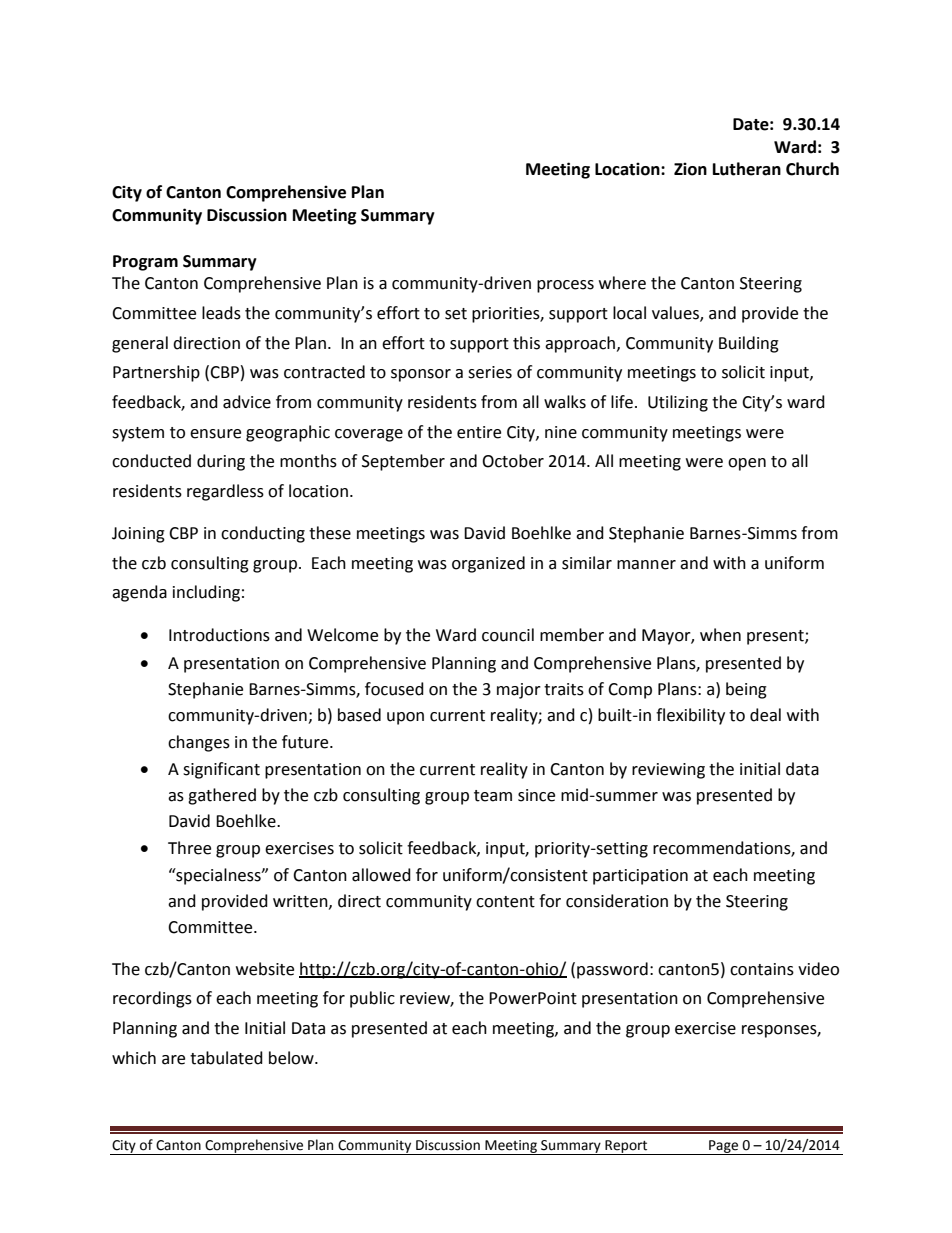 The image size is (952, 1233). What do you see at coordinates (493, 796) in the page?
I see `team` at bounding box center [493, 796].
